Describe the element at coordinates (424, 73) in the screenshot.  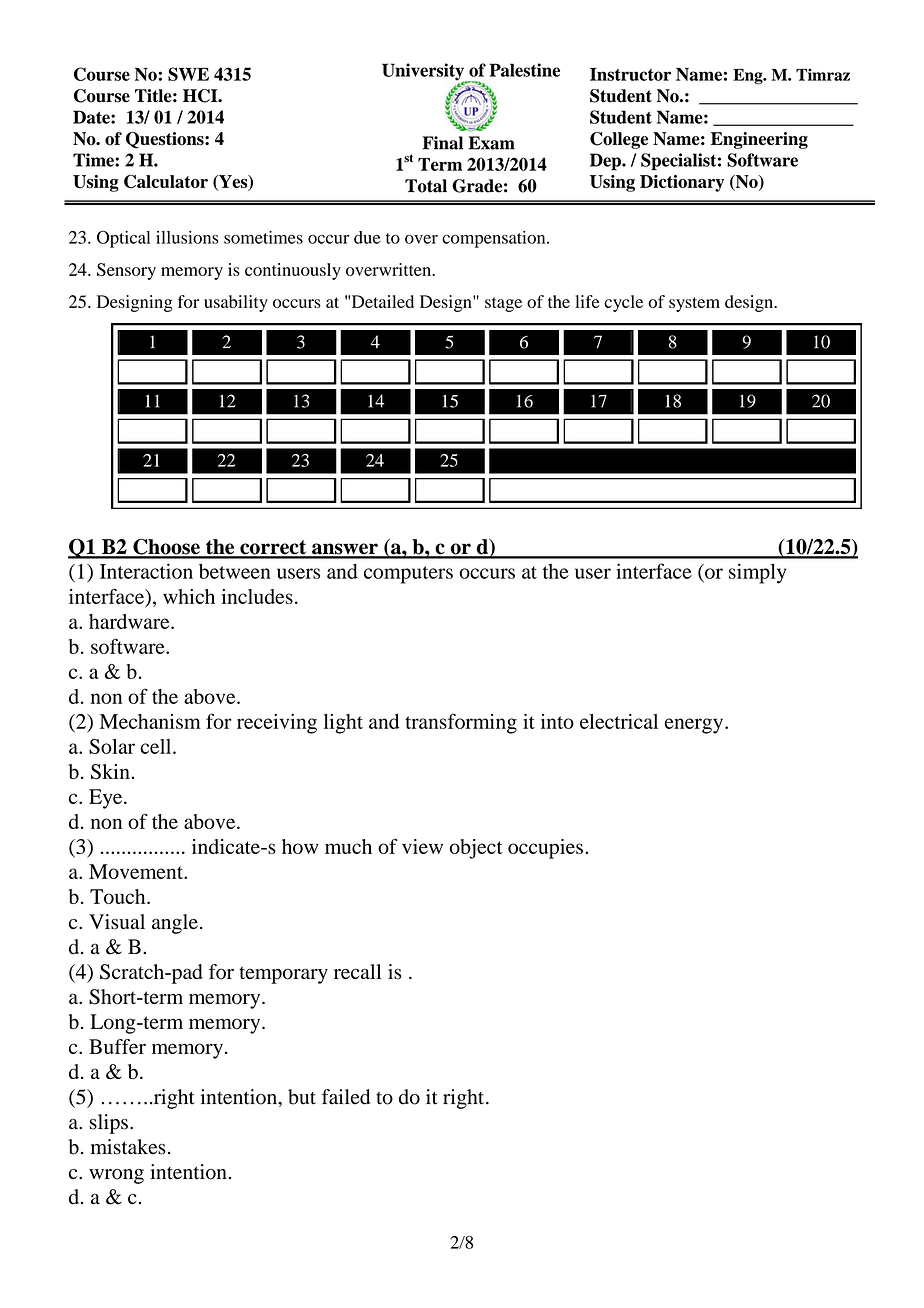
I see `University` at that location.
